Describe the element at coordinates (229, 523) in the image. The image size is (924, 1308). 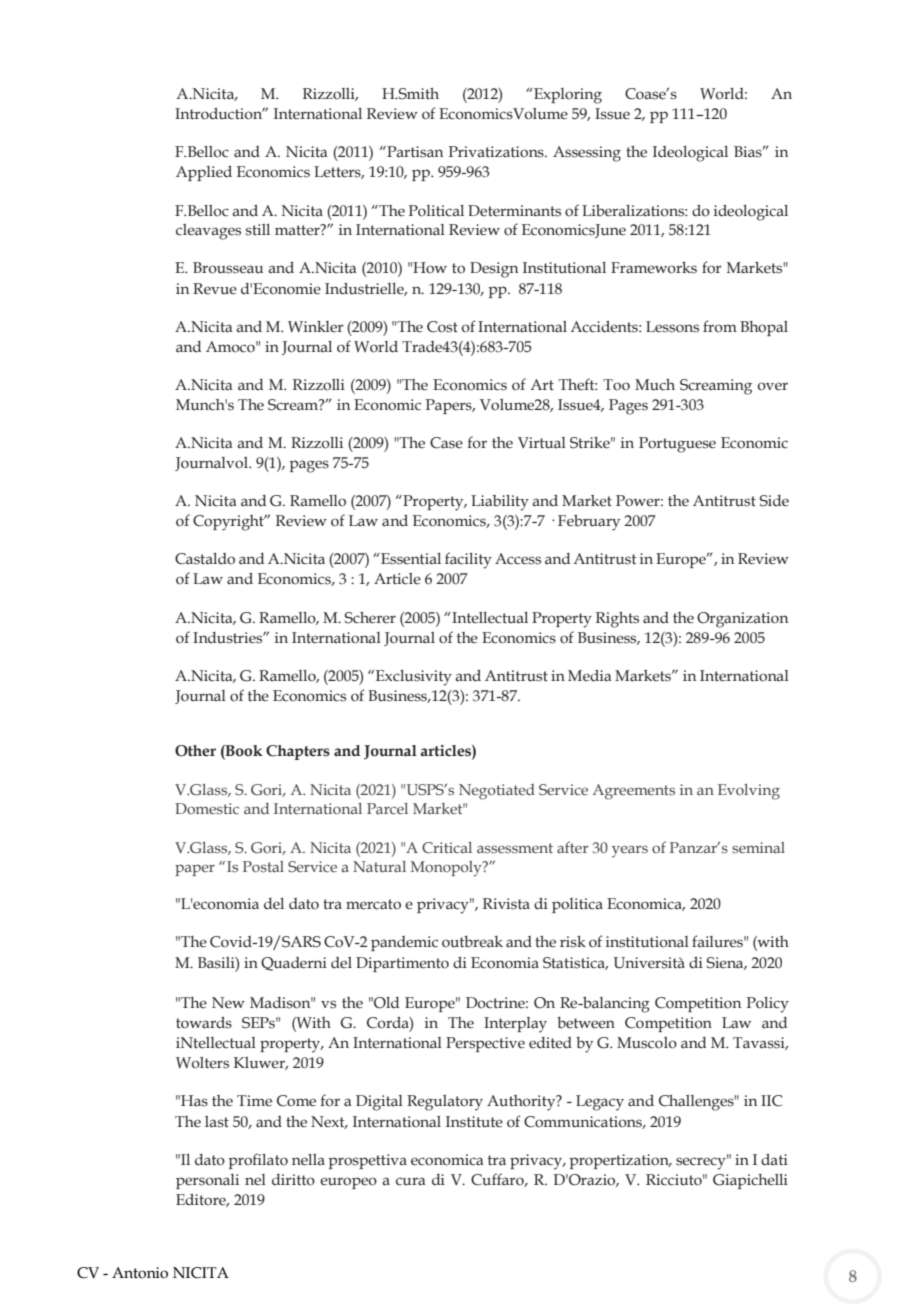
I see `Copyright` at that location.
